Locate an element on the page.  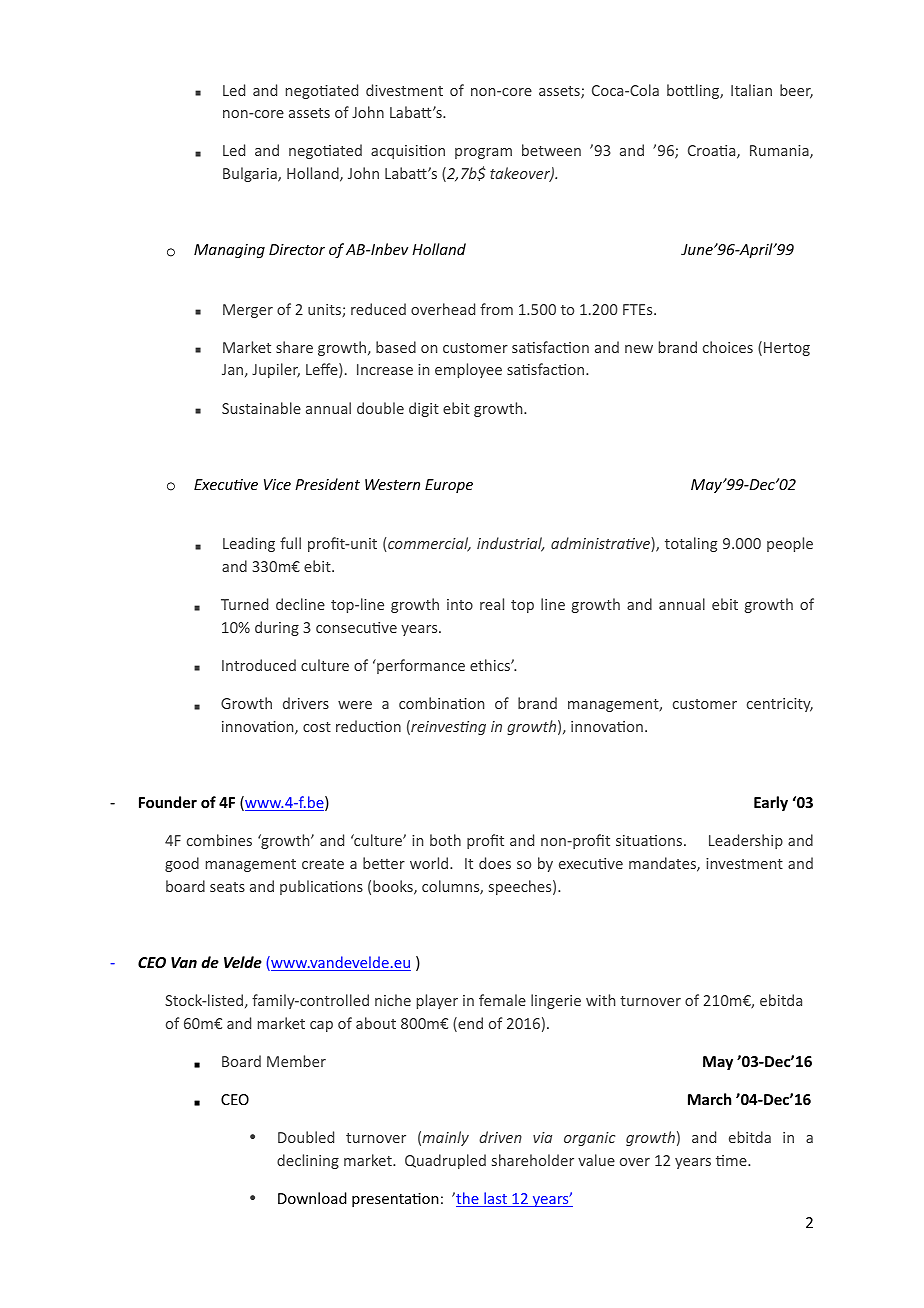
Introduced is located at coordinates (259, 665).
